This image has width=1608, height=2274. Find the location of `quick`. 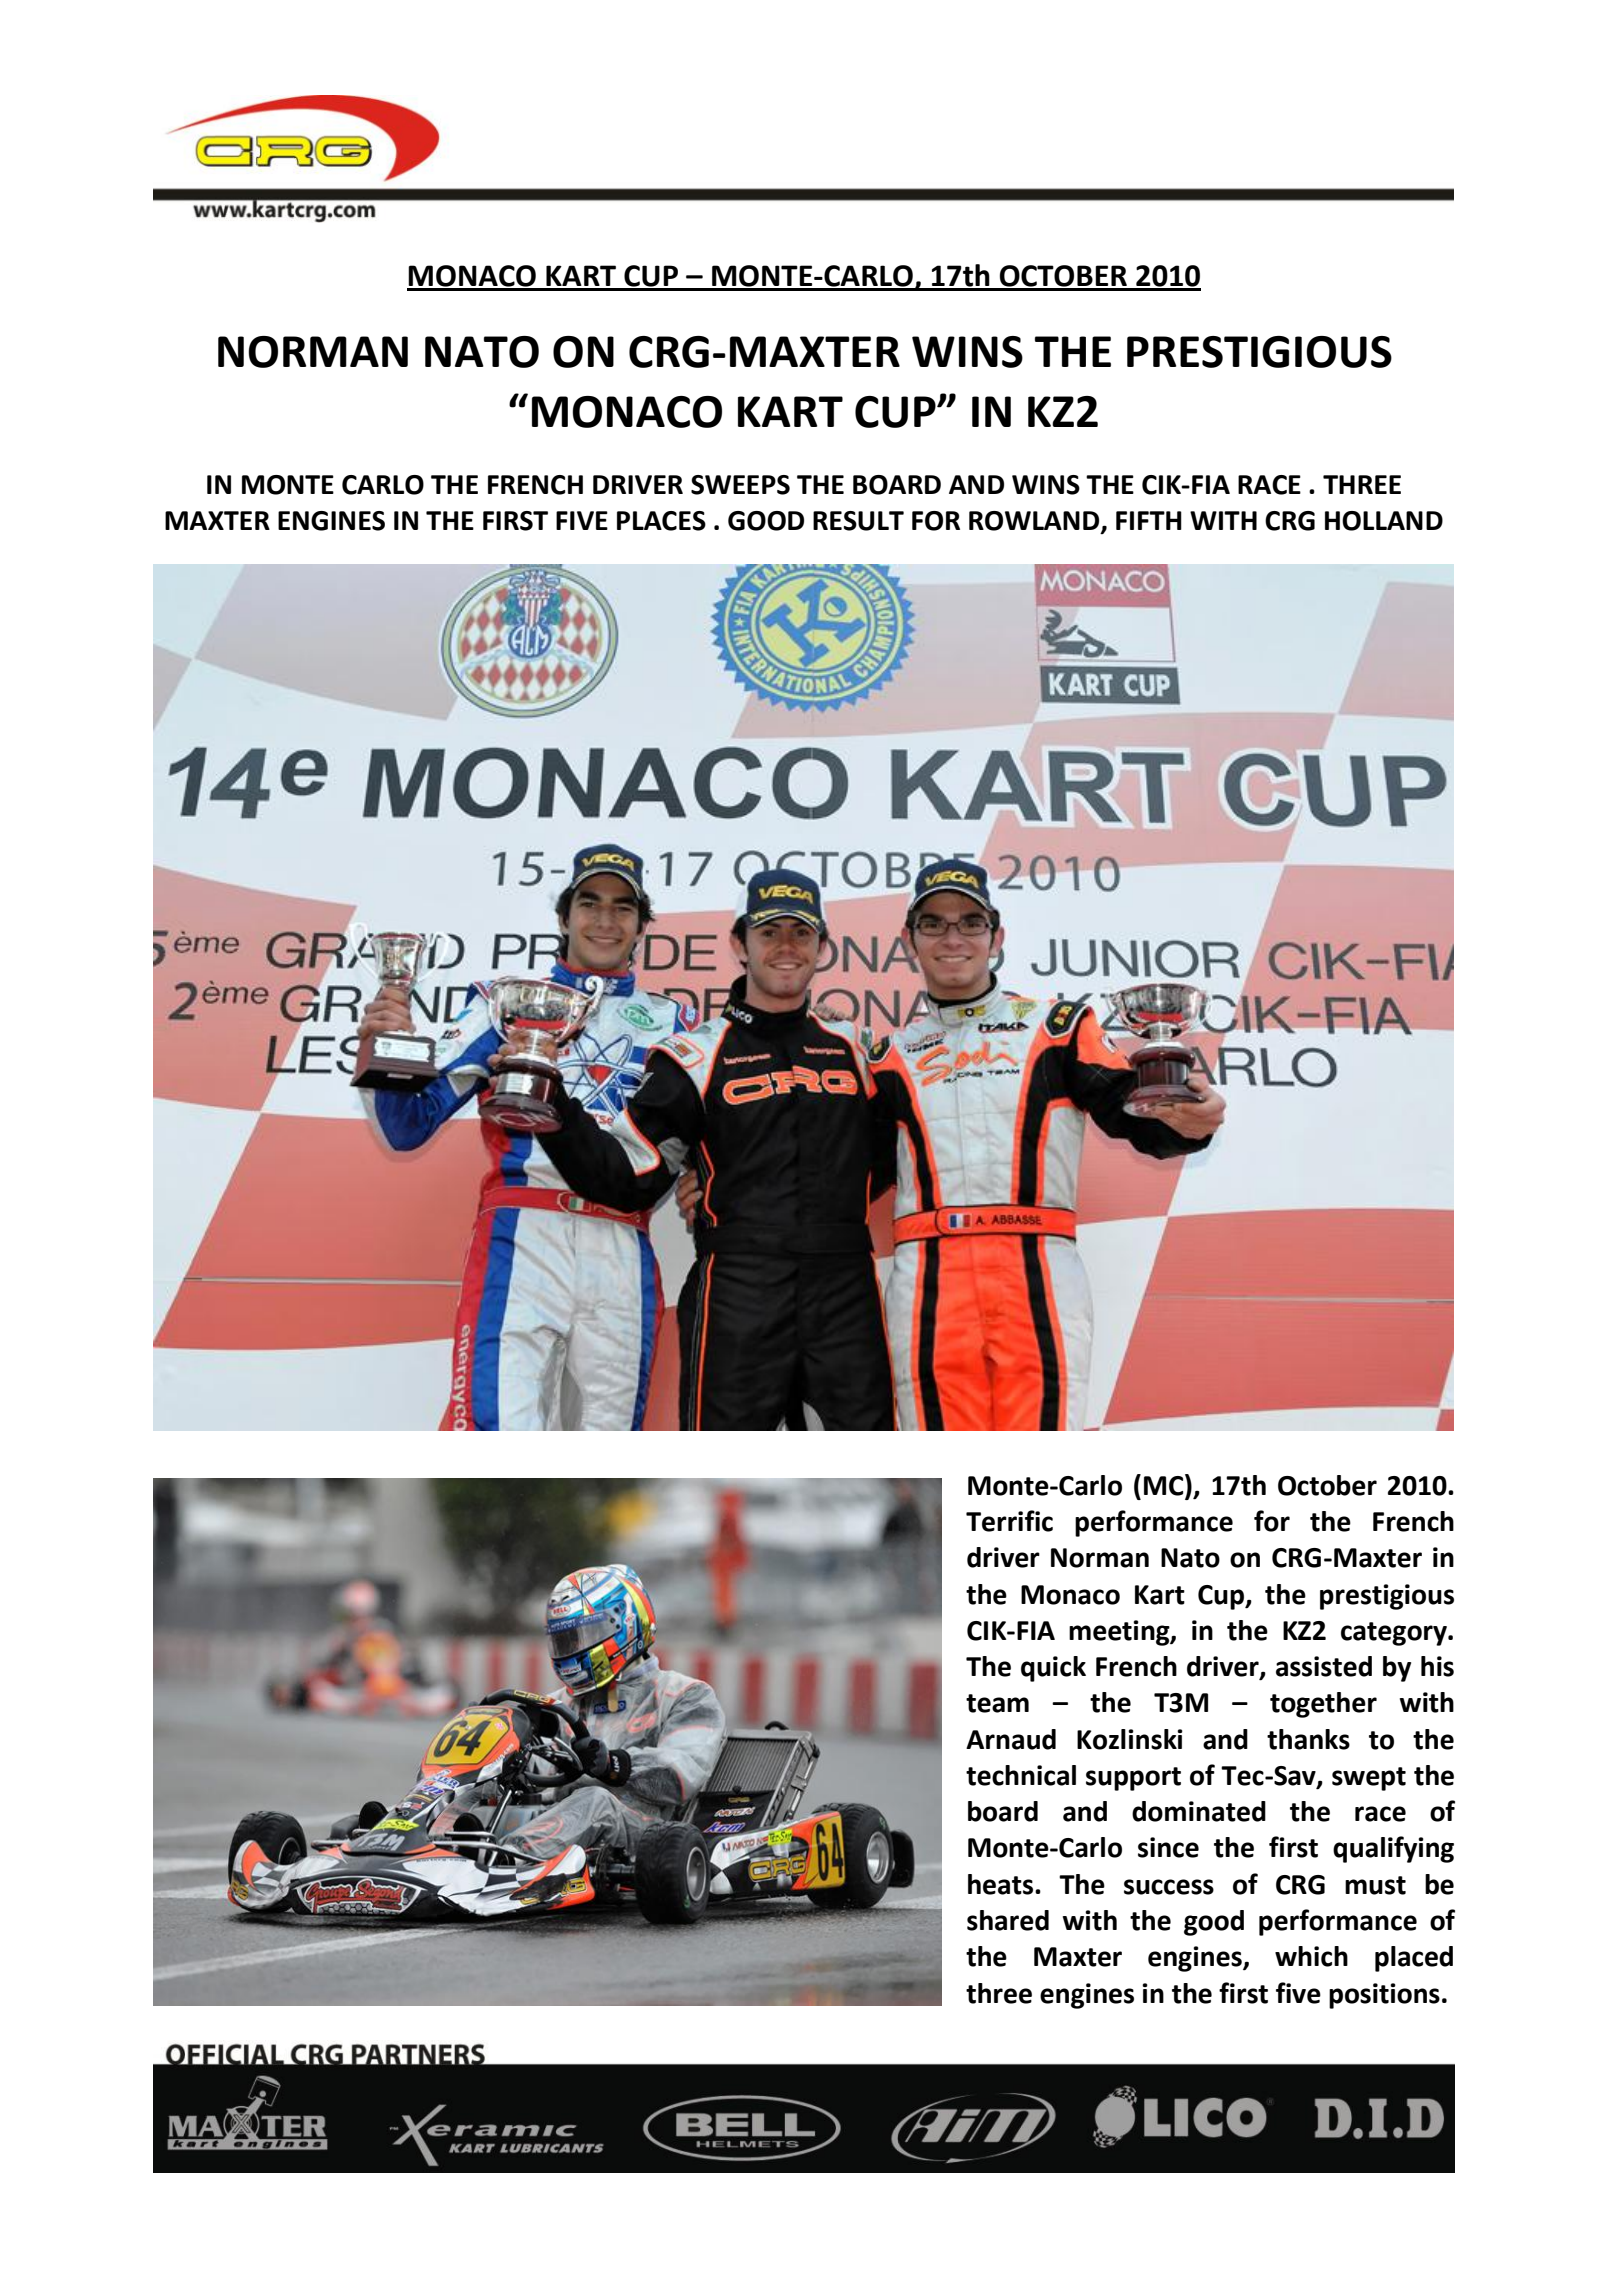

quick is located at coordinates (1053, 1669).
